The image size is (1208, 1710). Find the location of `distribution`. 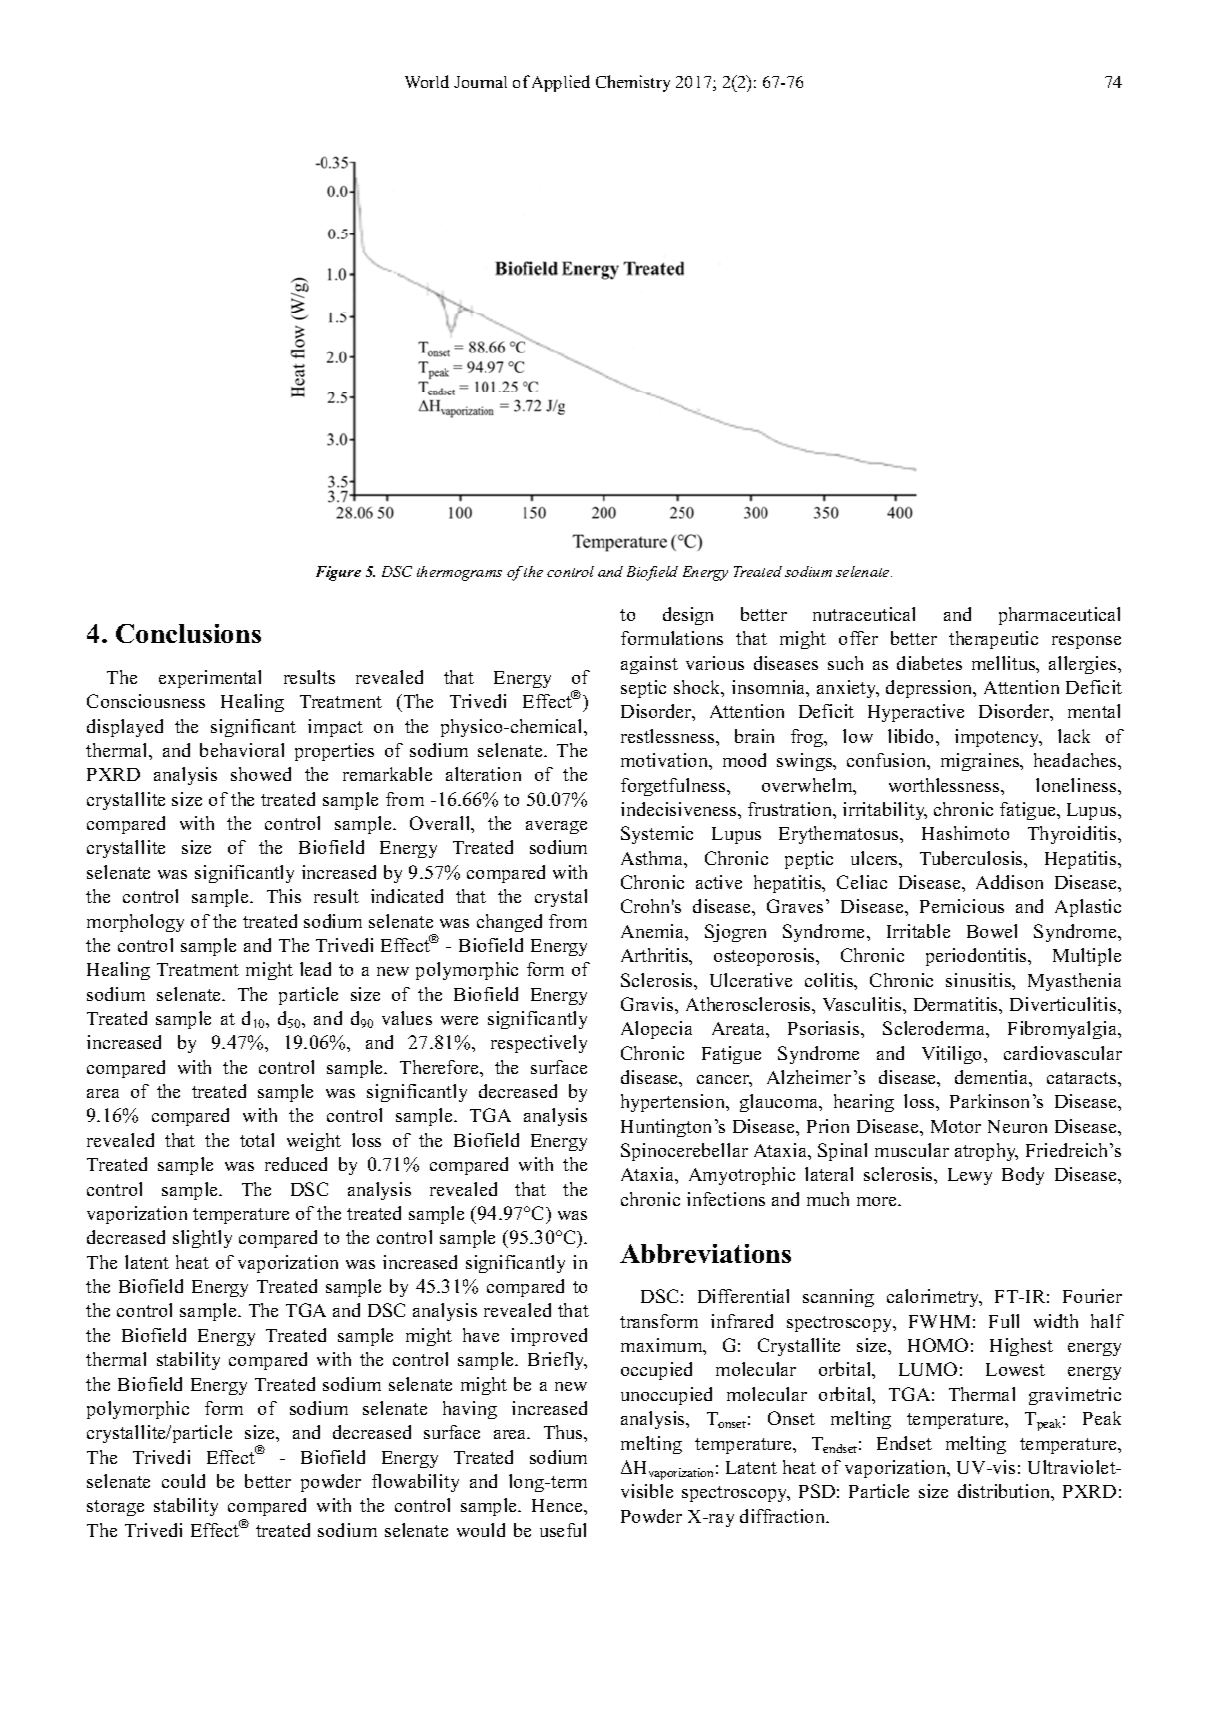

distribution is located at coordinates (1005, 1492).
